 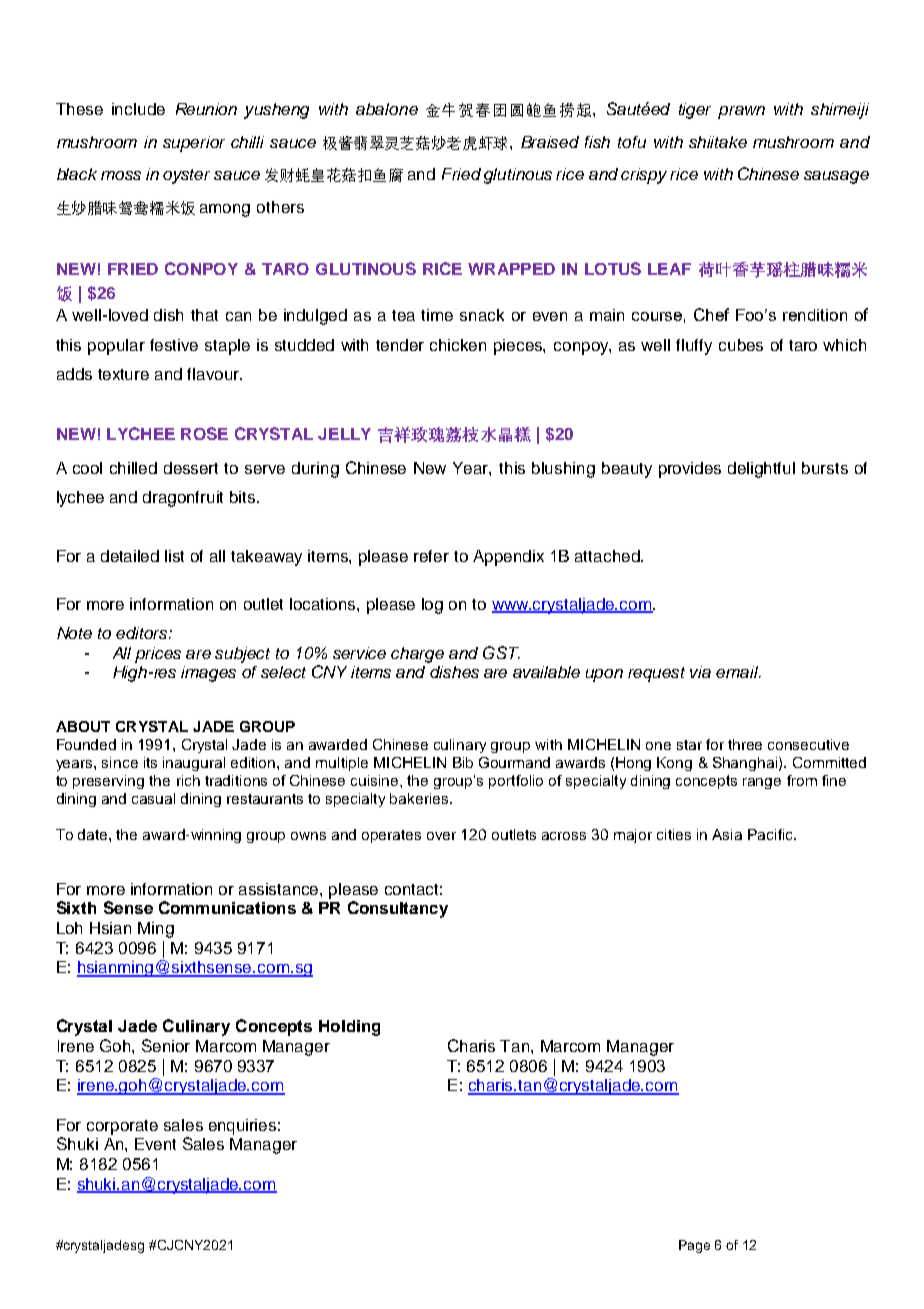 I want to click on corporate, so click(x=122, y=1127).
